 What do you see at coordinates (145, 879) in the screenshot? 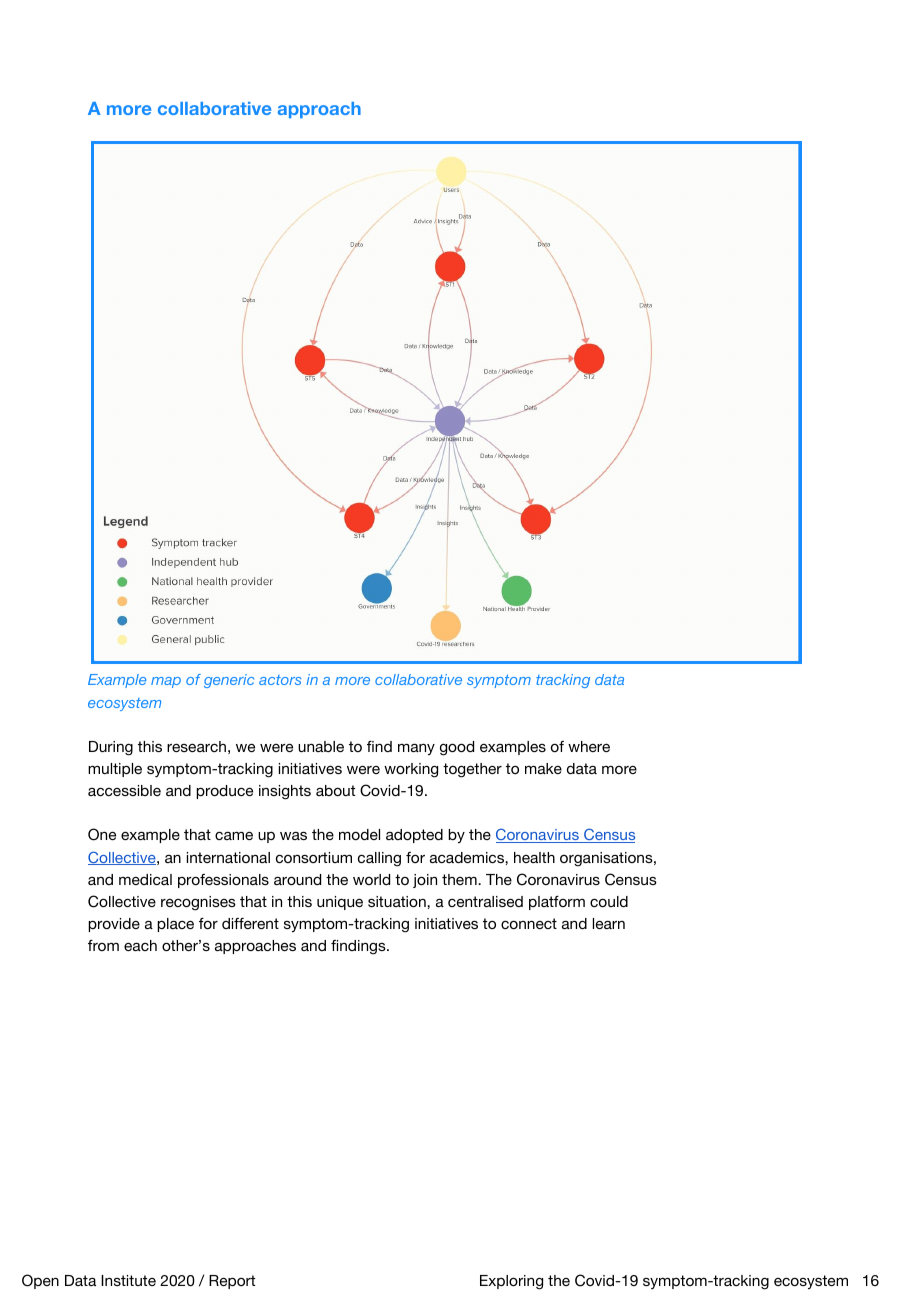
I see `medical` at bounding box center [145, 879].
